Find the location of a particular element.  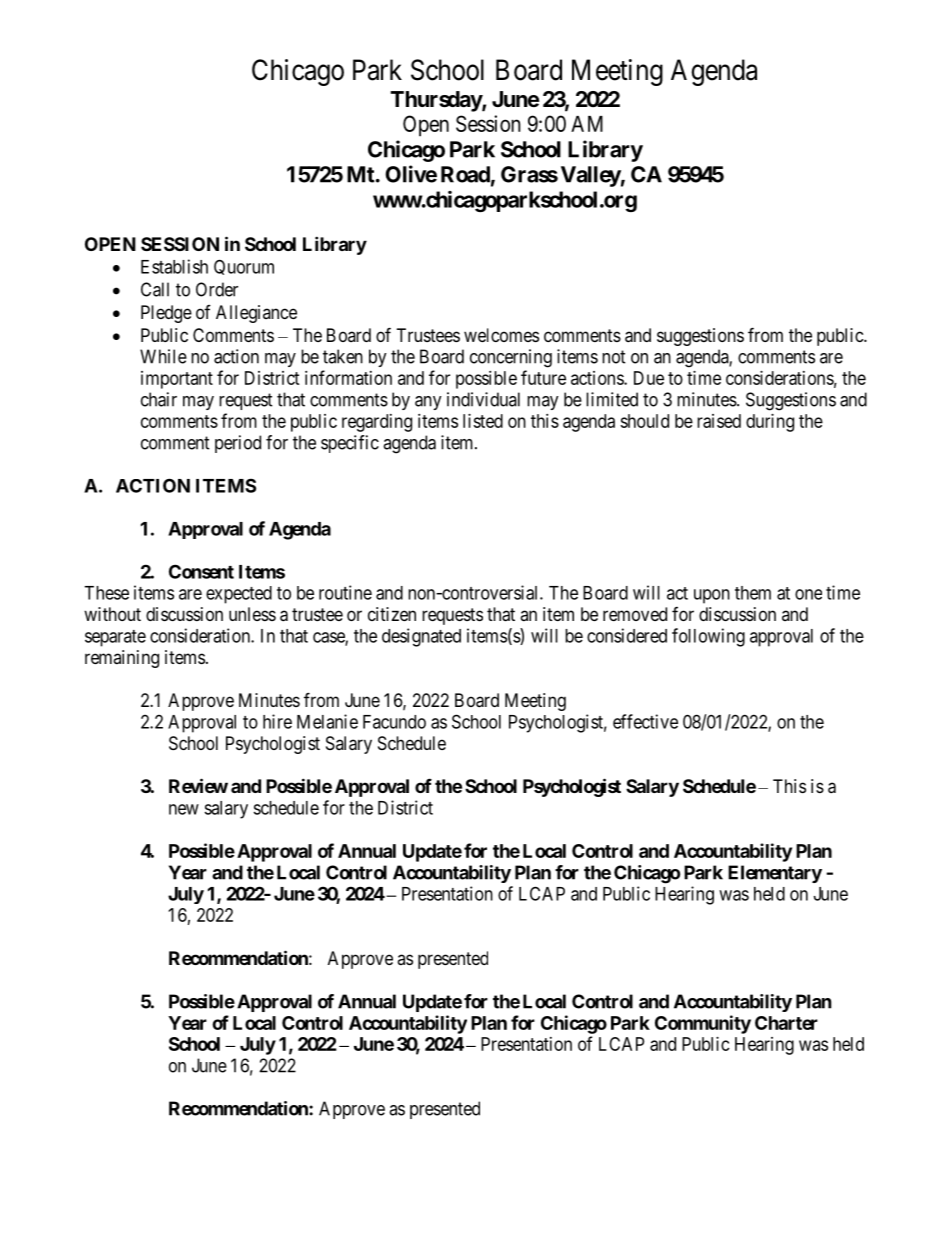

Melanie is located at coordinates (327, 721).
